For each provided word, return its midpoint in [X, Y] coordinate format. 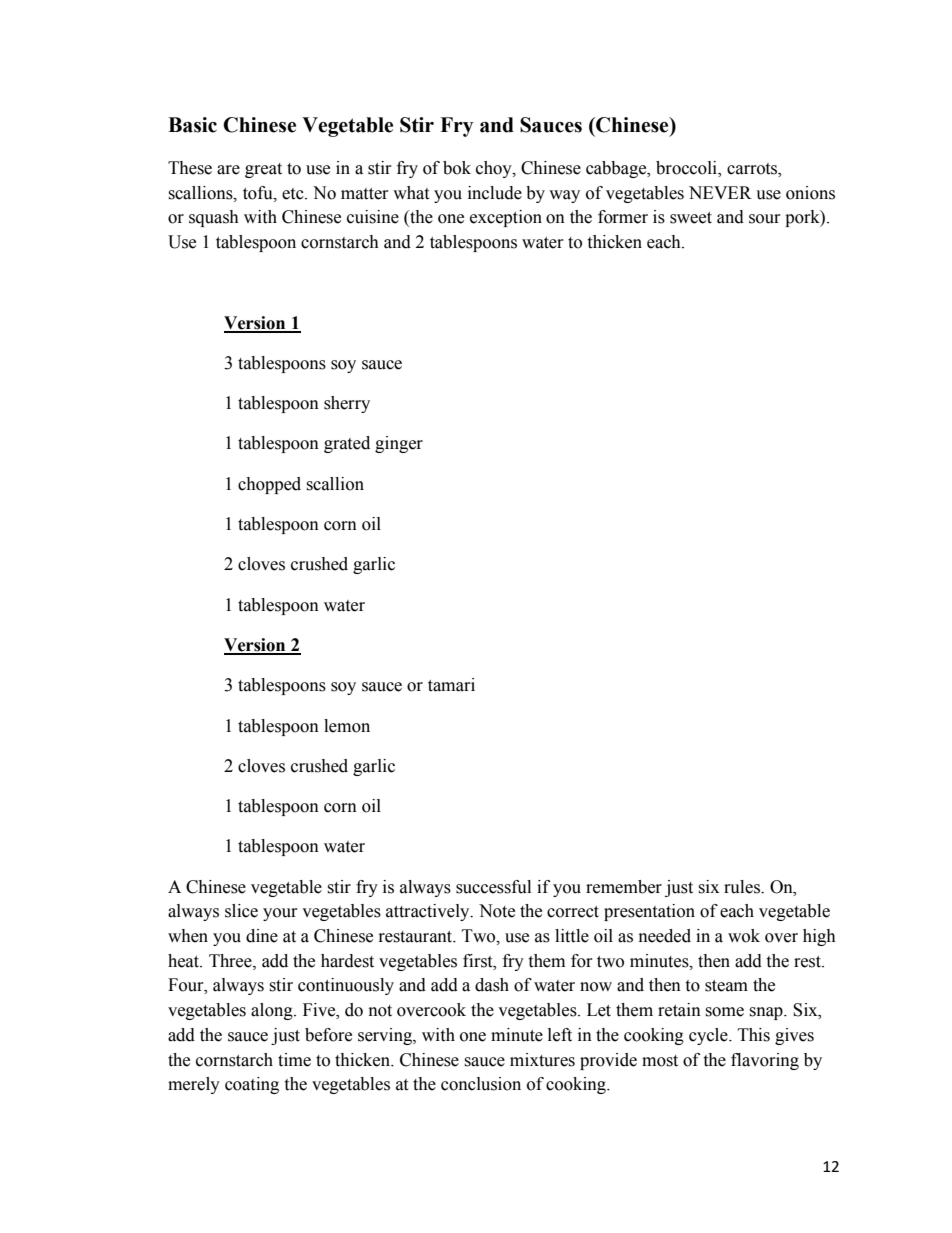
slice [241, 911]
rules [743, 887]
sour [765, 219]
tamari [451, 685]
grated [347, 444]
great [263, 170]
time [294, 1060]
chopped [269, 485]
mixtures [542, 1060]
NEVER [720, 192]
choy [495, 169]
